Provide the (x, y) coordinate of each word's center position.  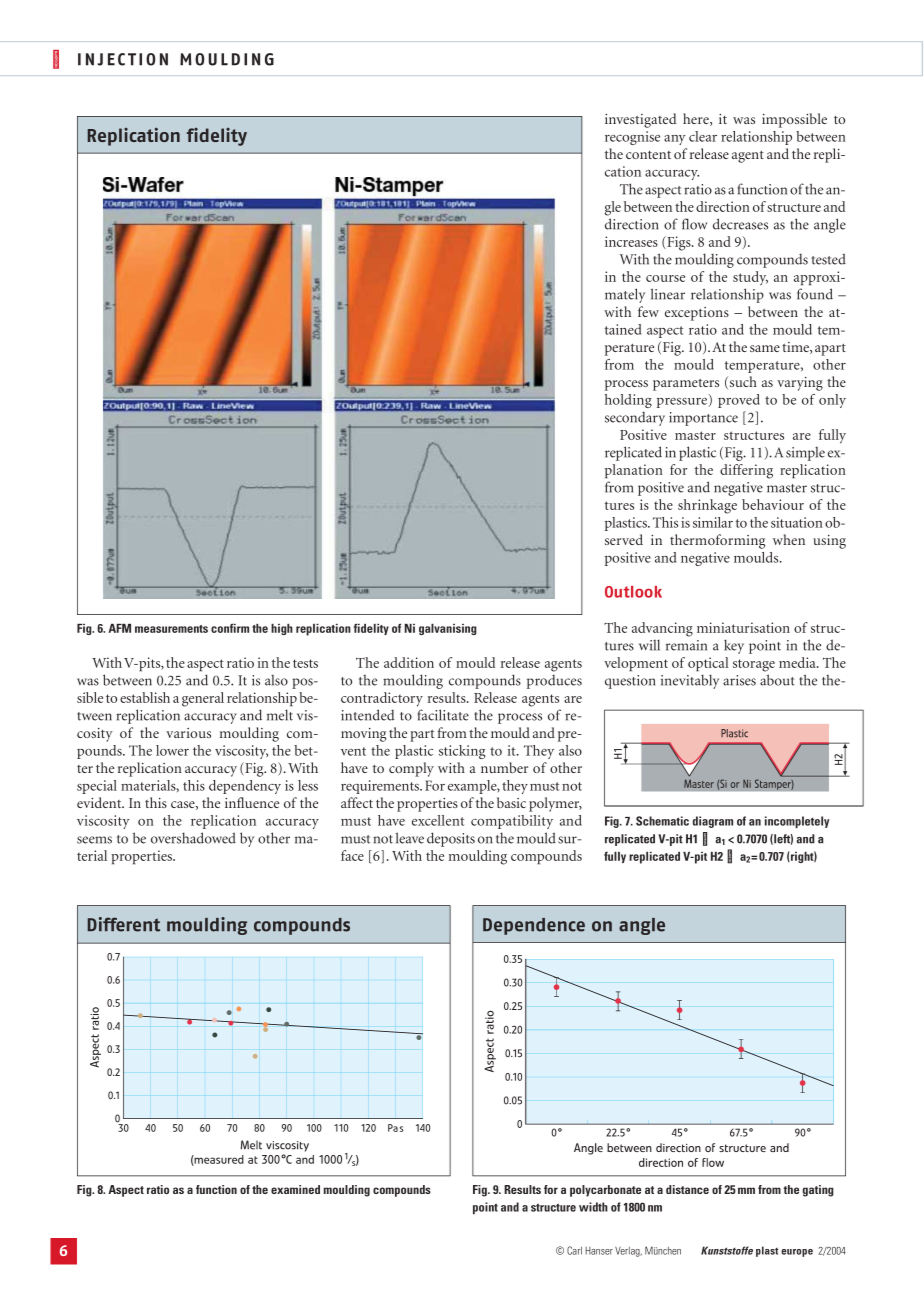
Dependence (534, 926)
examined (295, 1189)
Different (124, 924)
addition (409, 662)
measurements (171, 629)
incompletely (797, 822)
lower (172, 750)
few (648, 311)
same (765, 348)
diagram (713, 822)
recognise (632, 138)
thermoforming (717, 541)
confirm (230, 628)
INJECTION (123, 59)
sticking (462, 752)
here (697, 119)
